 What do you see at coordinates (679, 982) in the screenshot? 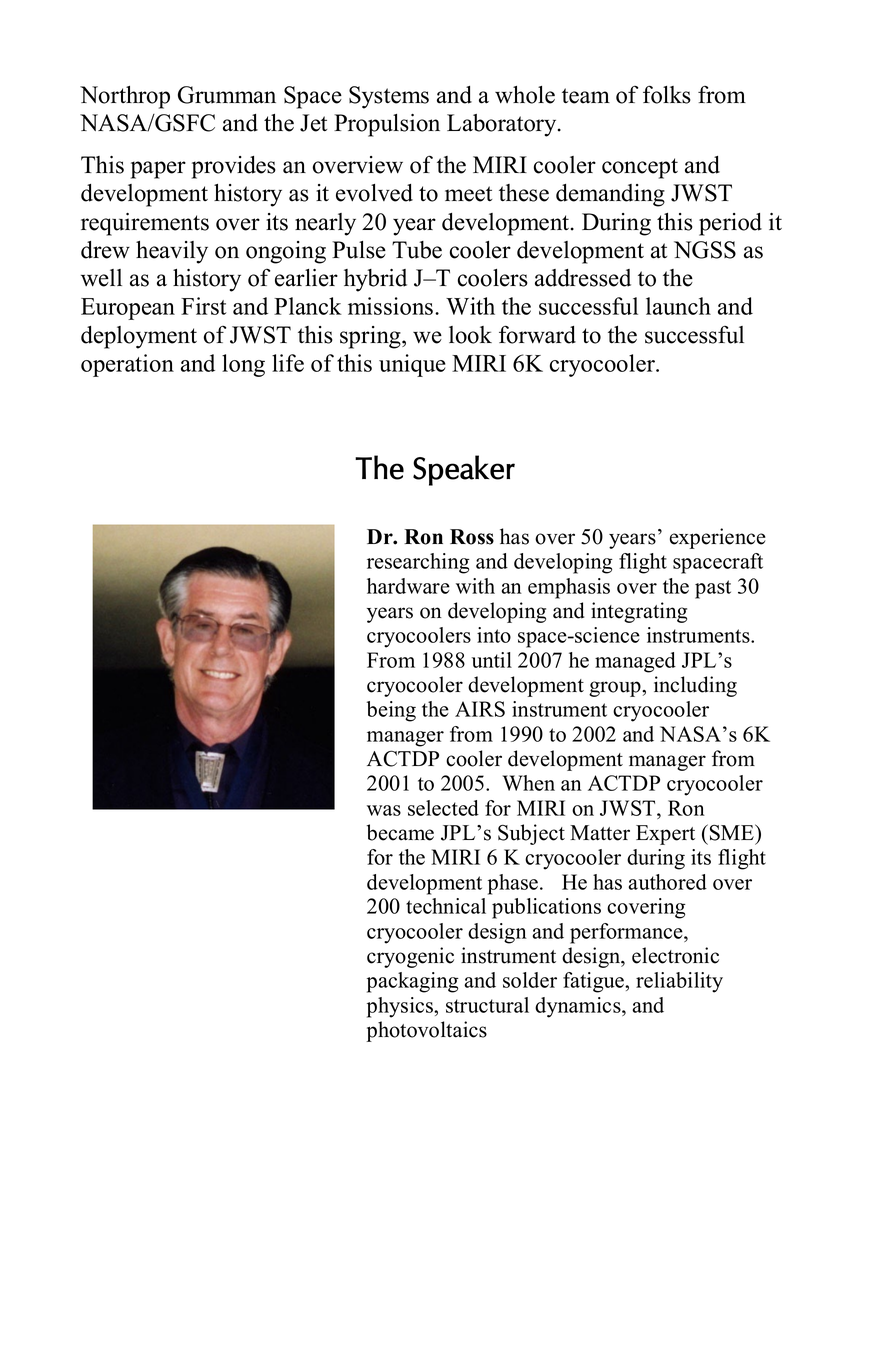
I see `reliability` at bounding box center [679, 982].
